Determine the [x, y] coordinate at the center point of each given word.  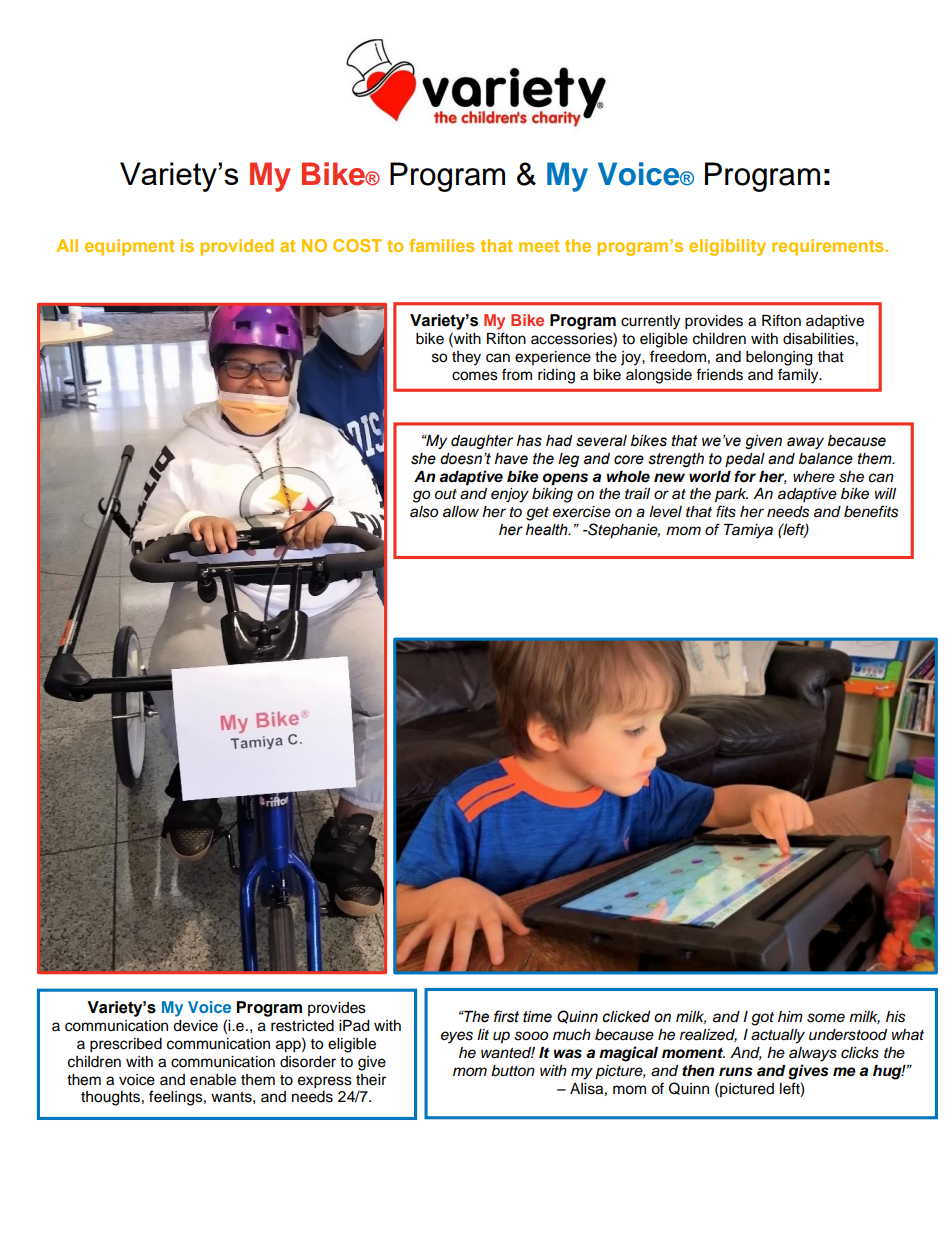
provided [237, 247]
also [424, 512]
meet [539, 246]
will [885, 493]
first [506, 1016]
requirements [829, 247]
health [548, 530]
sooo [531, 1036]
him [790, 1016]
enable [213, 1080]
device [195, 1026]
